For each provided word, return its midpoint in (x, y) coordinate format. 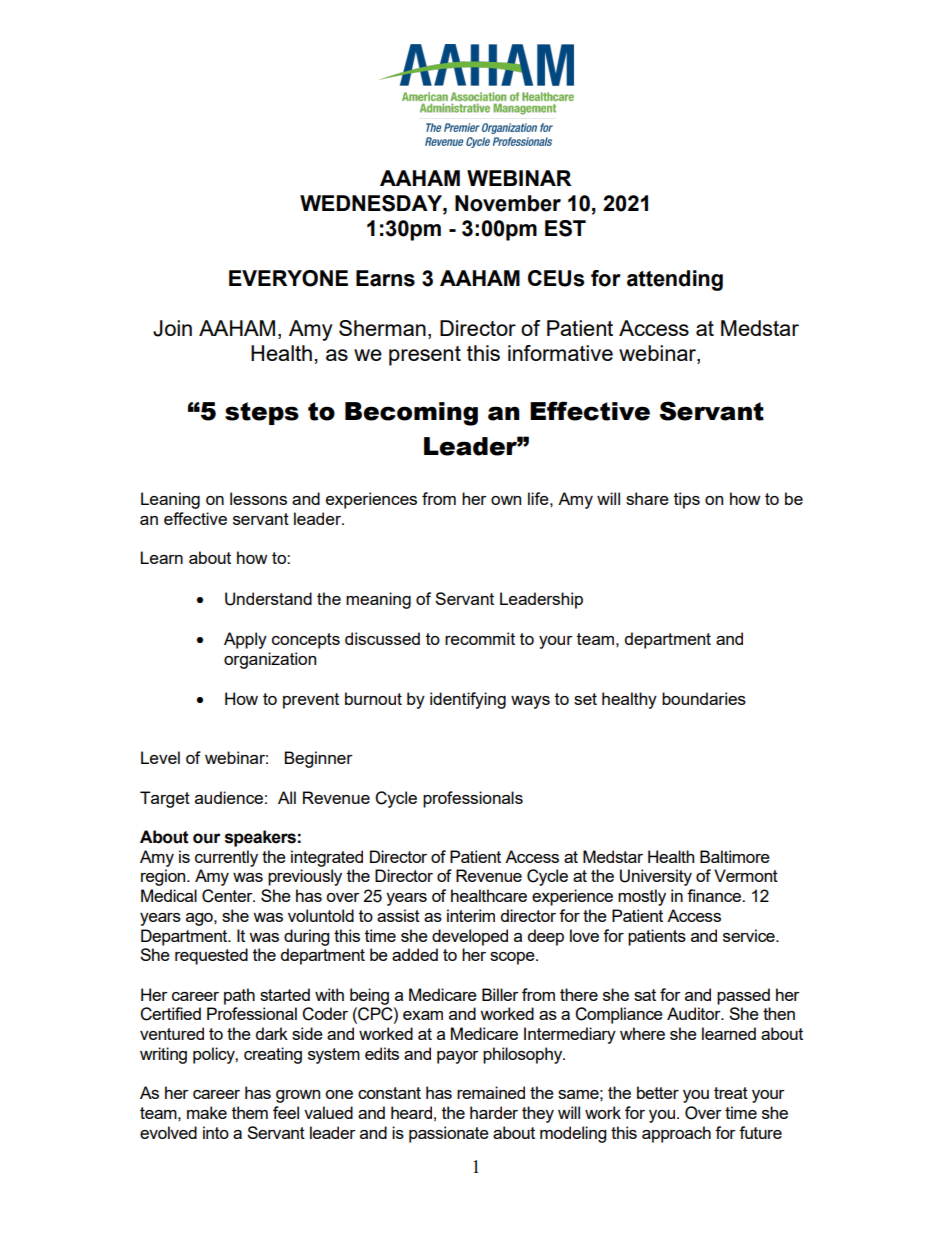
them (250, 1112)
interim (471, 915)
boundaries (704, 698)
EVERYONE (288, 278)
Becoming (411, 414)
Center (228, 896)
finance (715, 895)
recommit (480, 638)
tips (687, 500)
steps (262, 413)
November (508, 203)
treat (731, 1093)
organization (270, 660)
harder (494, 1112)
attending (675, 280)
